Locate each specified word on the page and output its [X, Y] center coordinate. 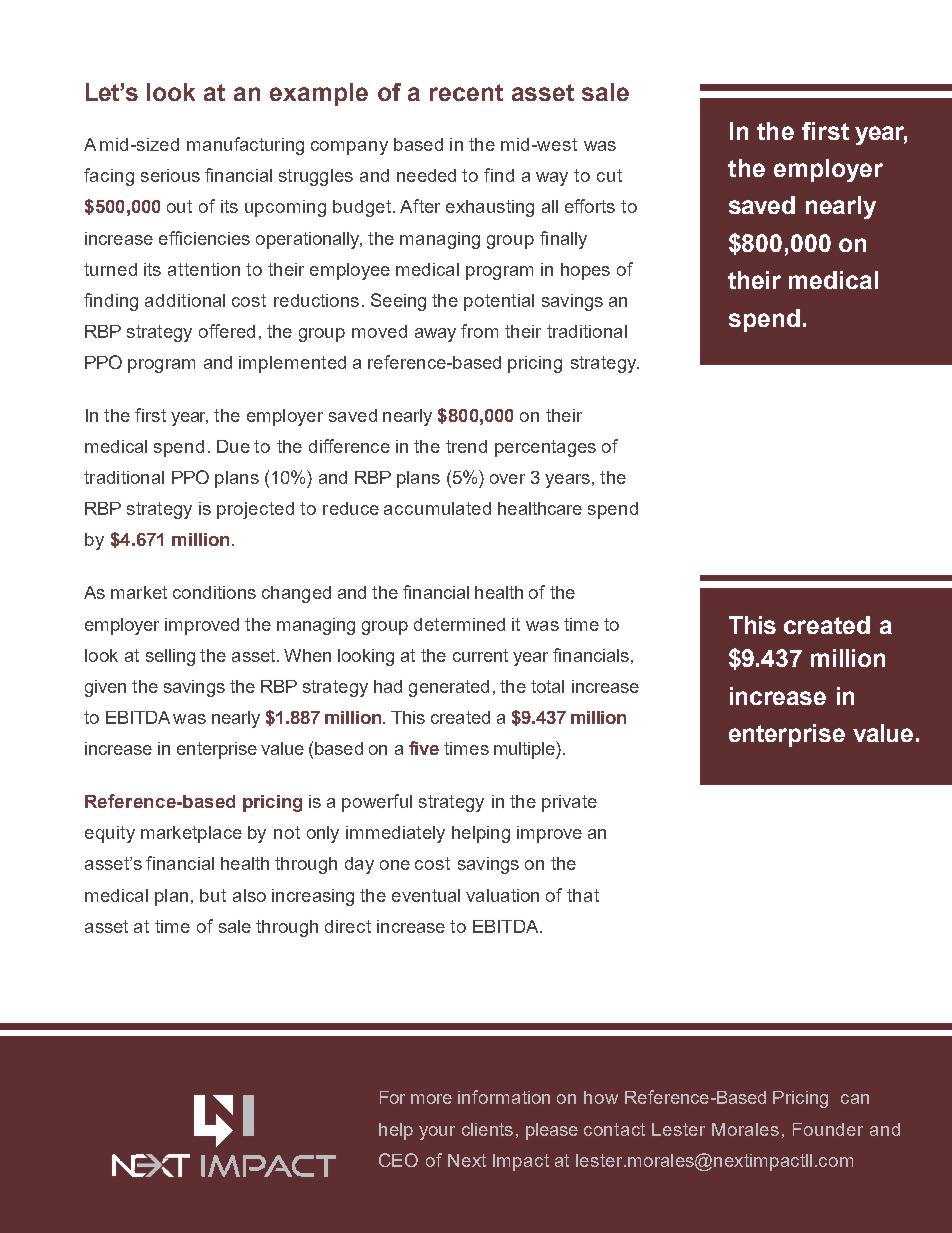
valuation [502, 895]
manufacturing [245, 146]
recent [466, 92]
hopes [585, 271]
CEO [398, 1160]
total [547, 686]
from [479, 331]
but [213, 895]
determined [459, 624]
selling [170, 657]
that [583, 895]
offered [227, 331]
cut [609, 175]
